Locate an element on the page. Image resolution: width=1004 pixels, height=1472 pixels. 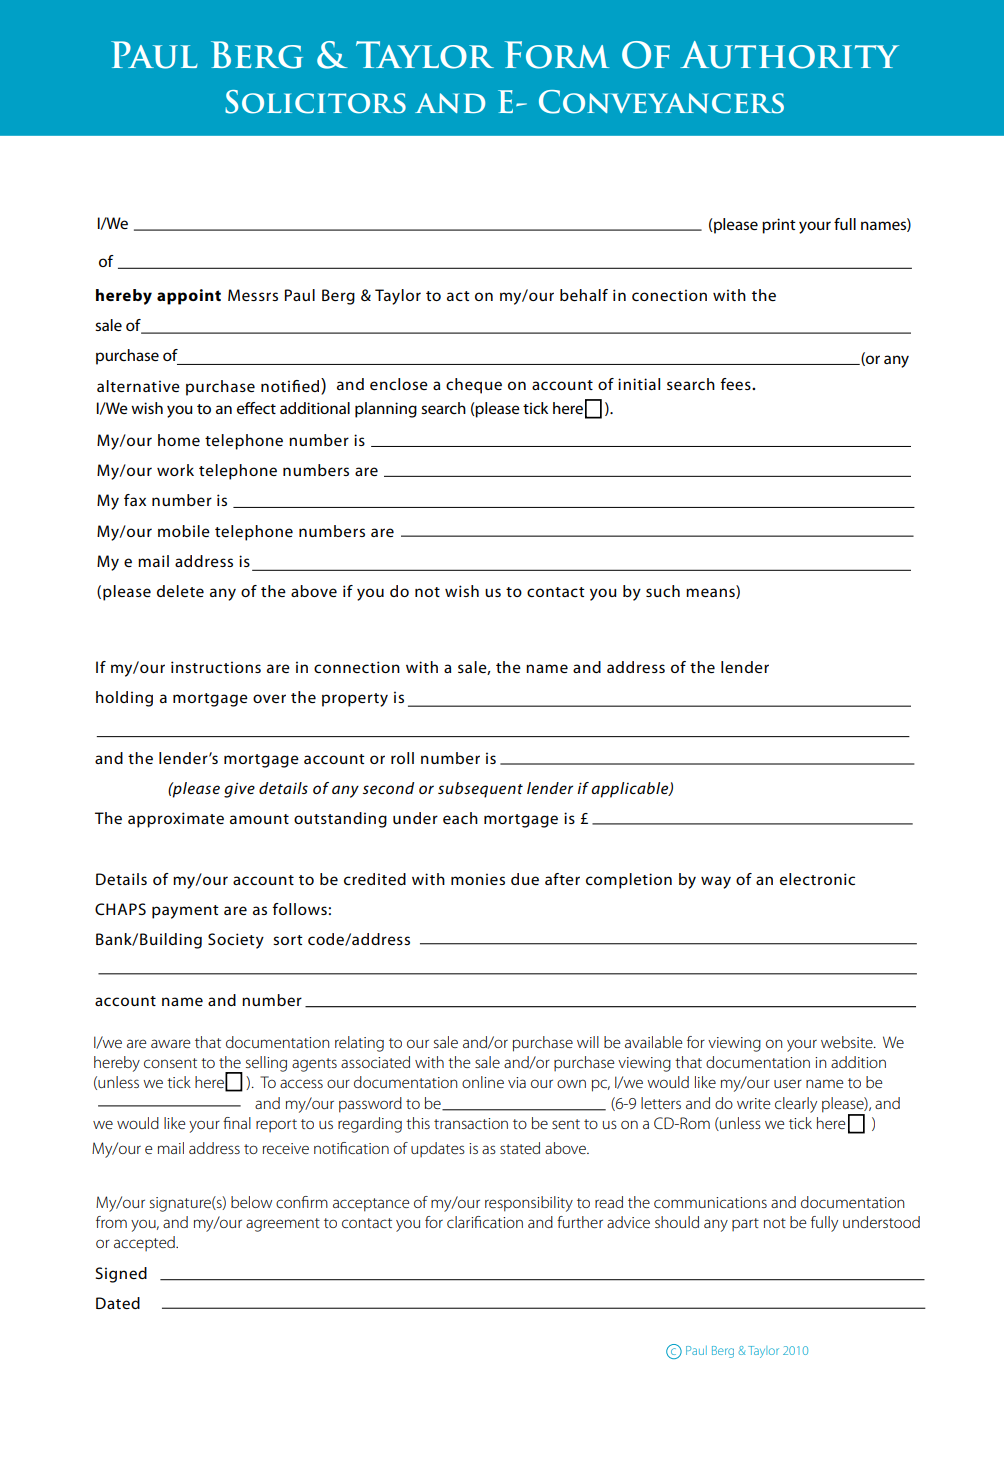
way is located at coordinates (716, 882).
